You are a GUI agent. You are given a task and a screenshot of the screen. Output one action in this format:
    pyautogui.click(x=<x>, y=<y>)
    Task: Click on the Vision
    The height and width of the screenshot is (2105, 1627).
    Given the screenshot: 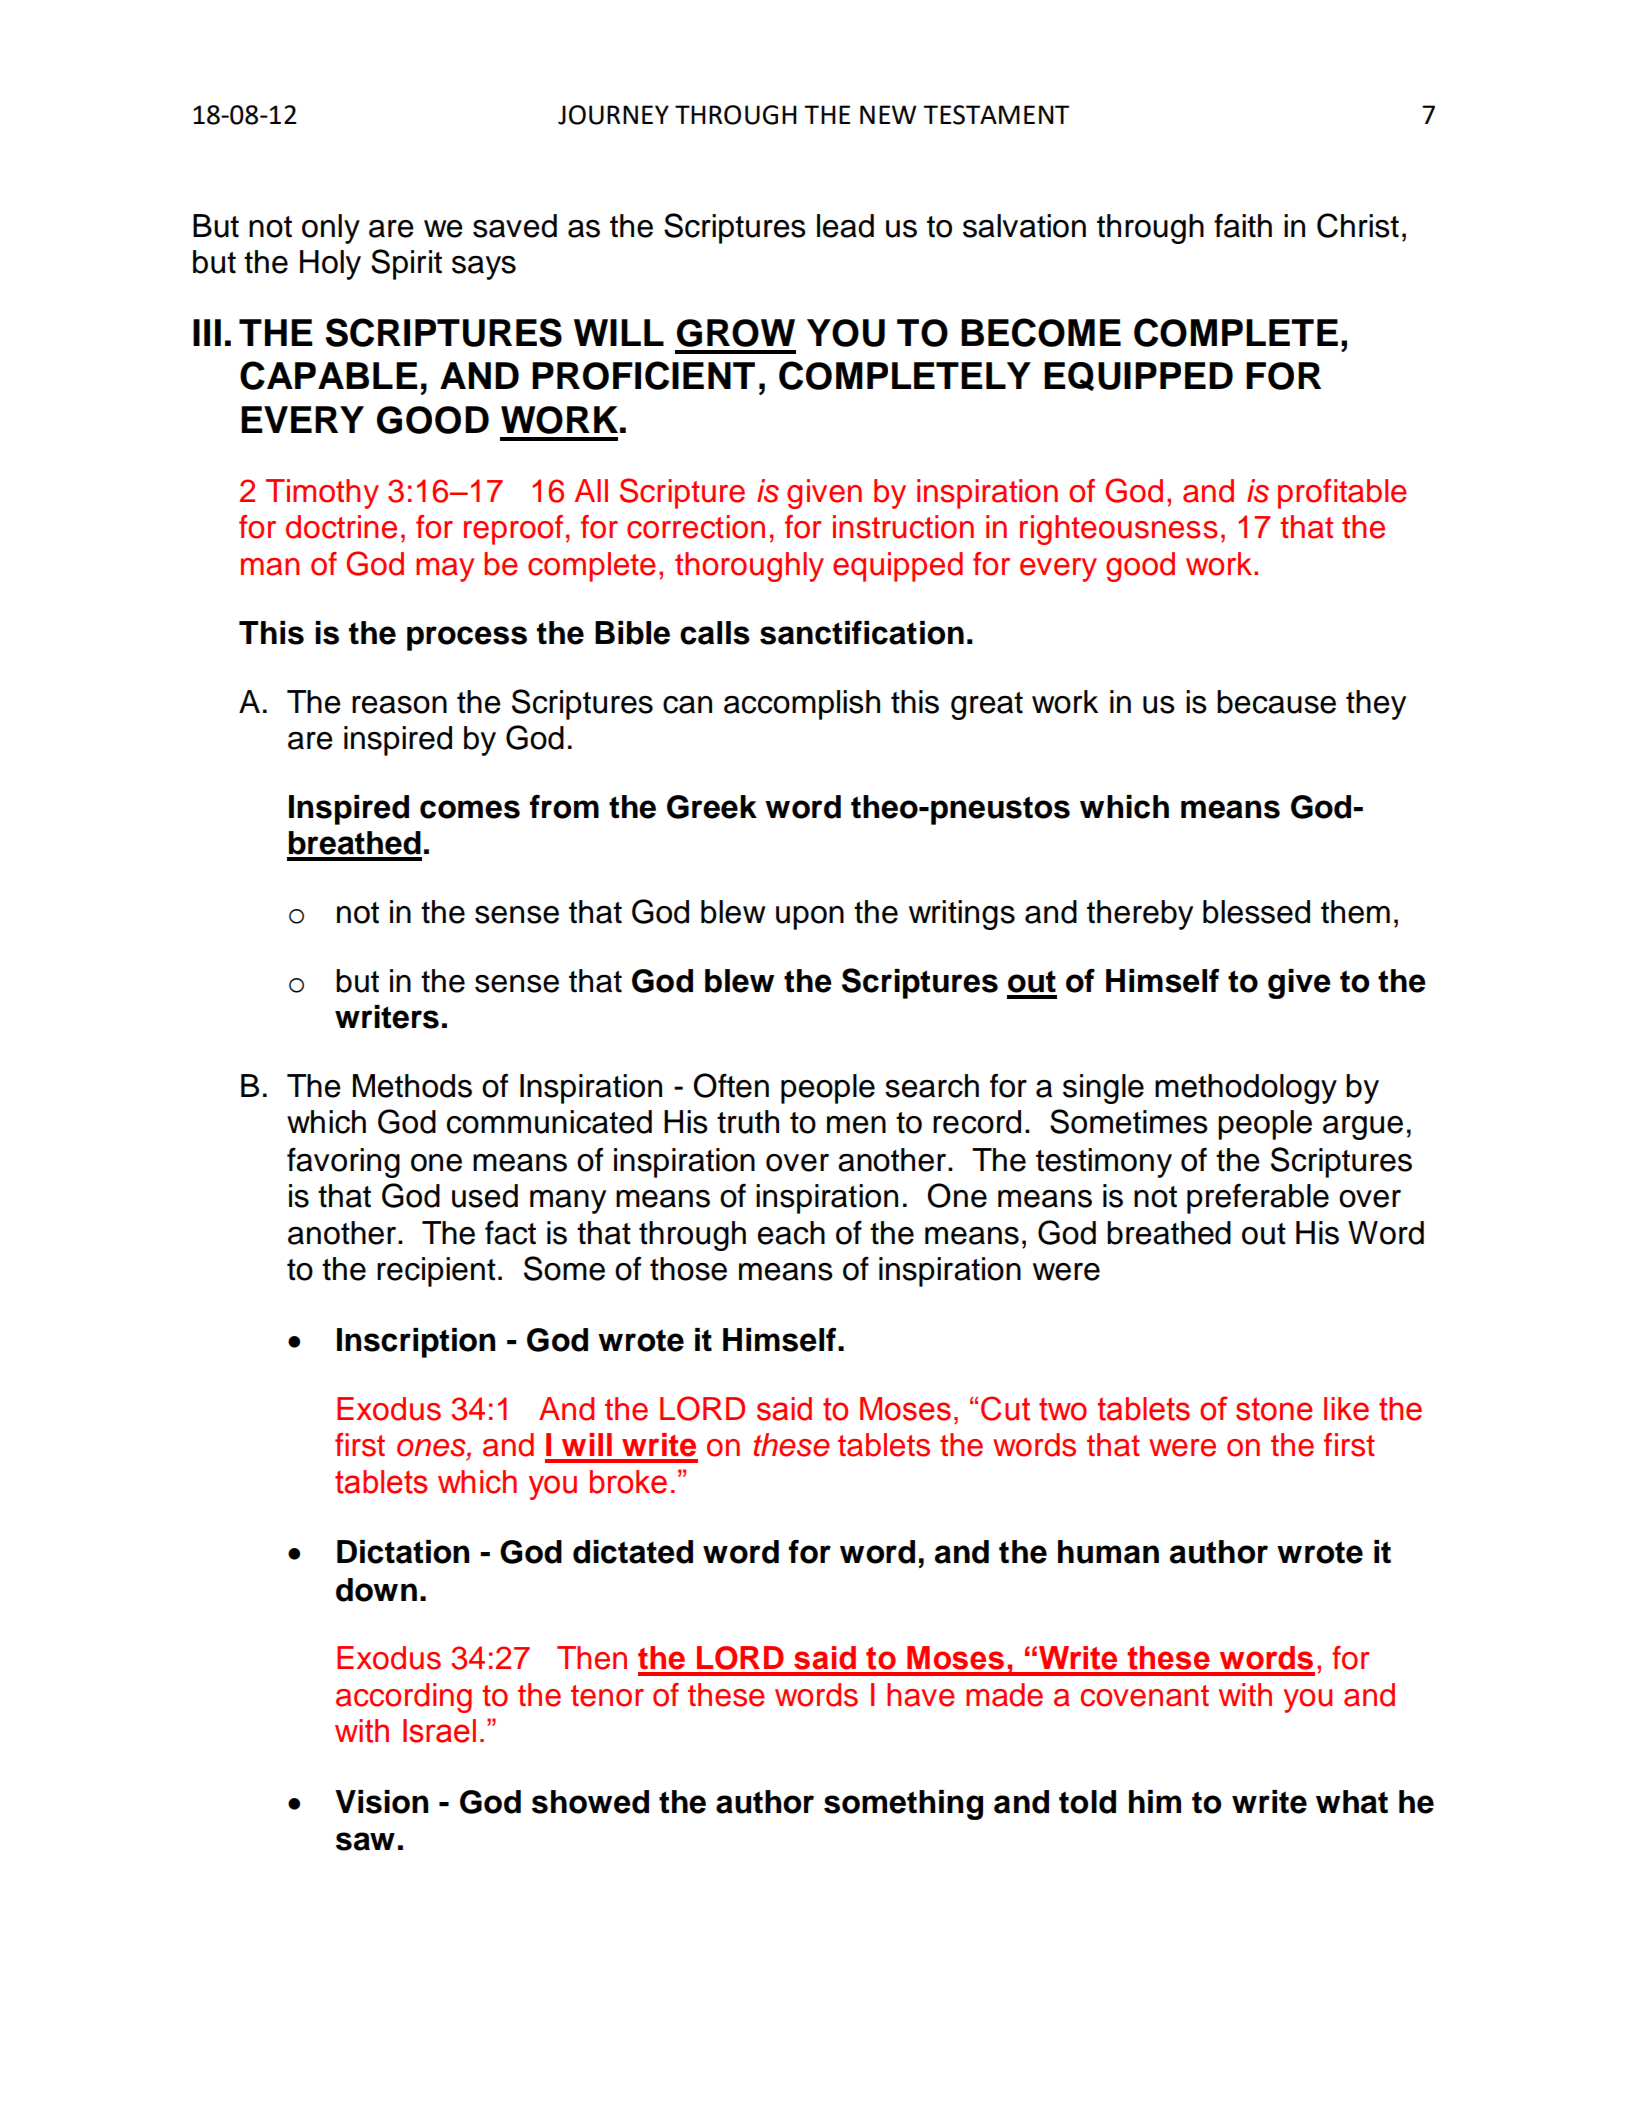 What is the action you would take?
    pyautogui.click(x=382, y=1802)
